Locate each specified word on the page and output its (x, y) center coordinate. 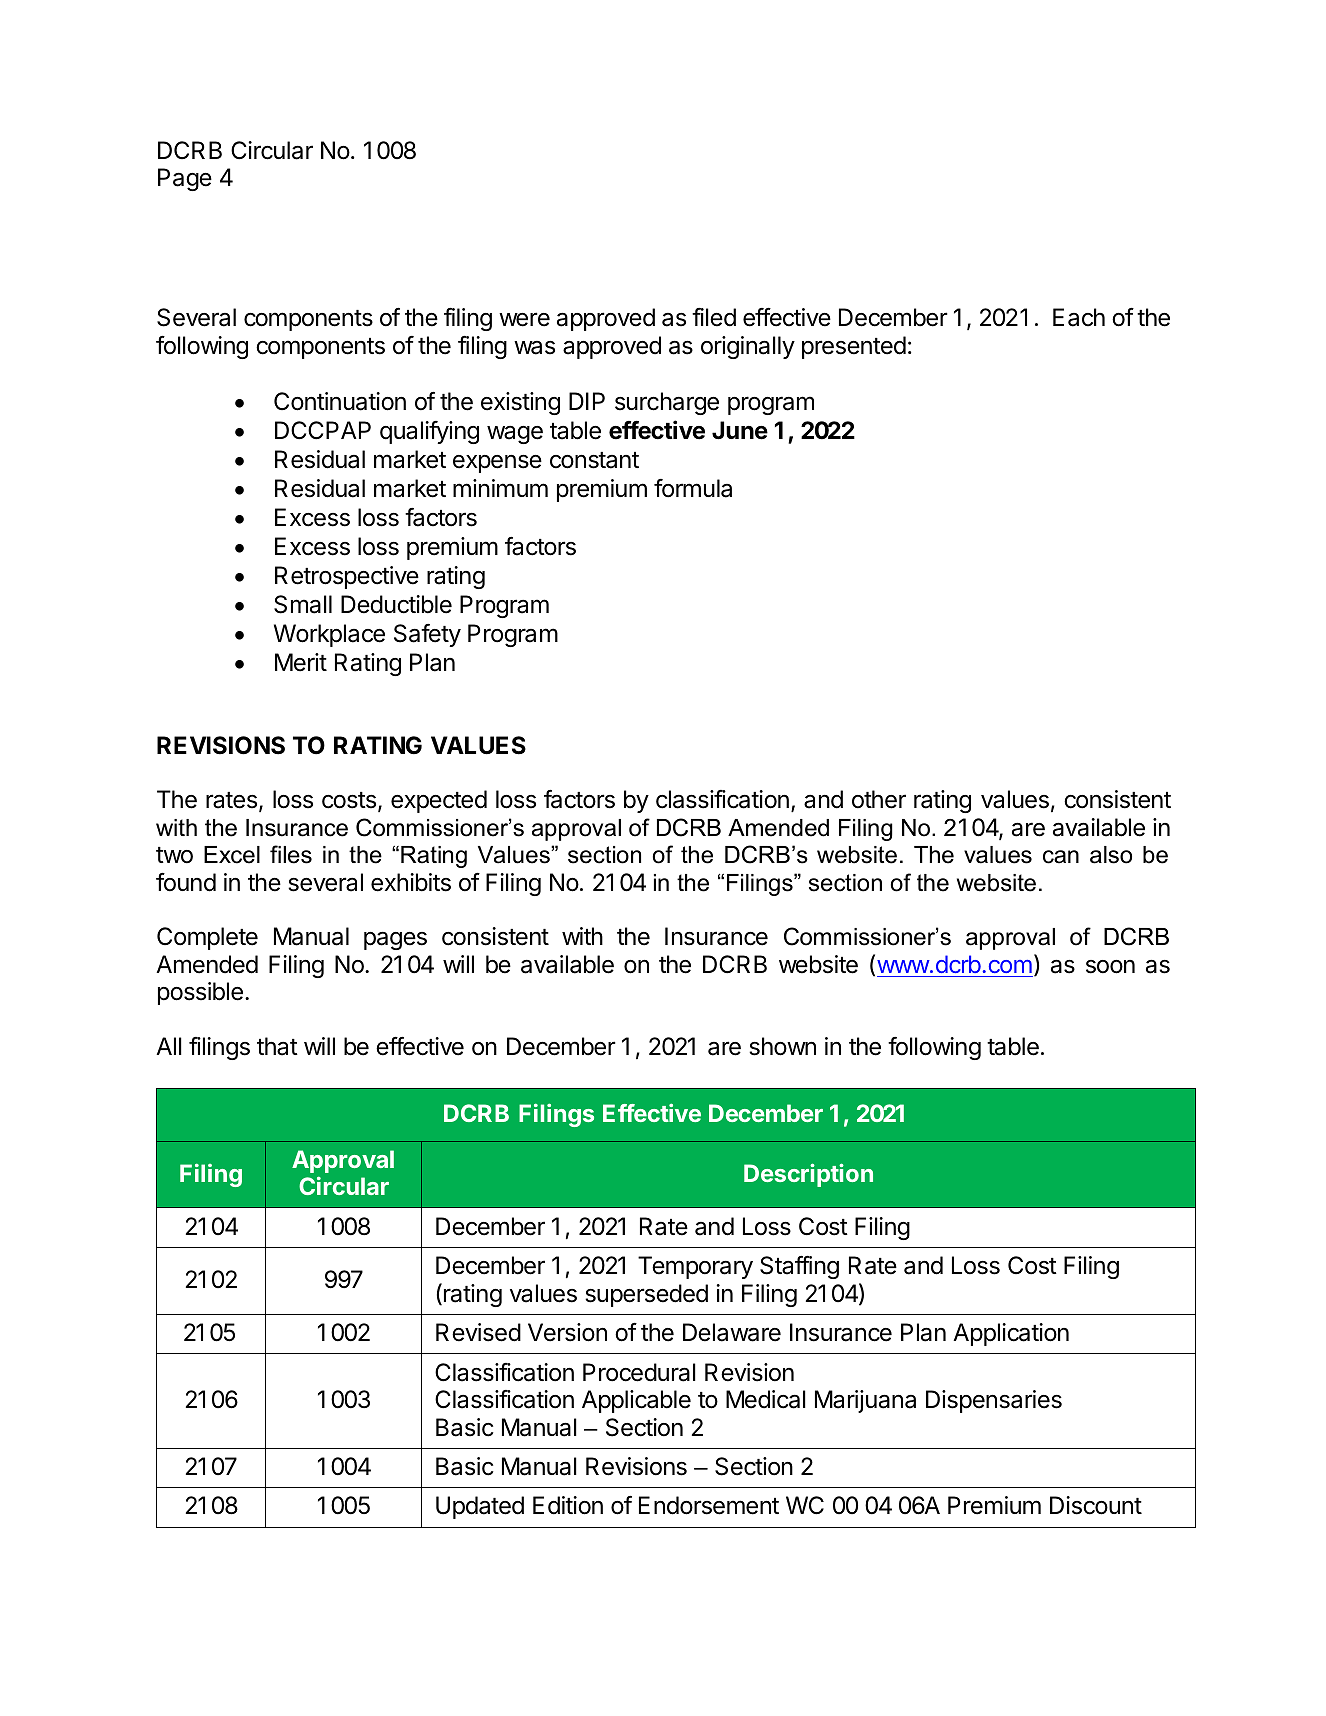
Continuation (340, 401)
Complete (207, 938)
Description (808, 1175)
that (277, 1046)
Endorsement (709, 1505)
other (879, 799)
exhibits (411, 882)
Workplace (329, 635)
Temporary (695, 1267)
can (1061, 857)
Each (1079, 317)
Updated (480, 1507)
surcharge (667, 403)
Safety (427, 635)
